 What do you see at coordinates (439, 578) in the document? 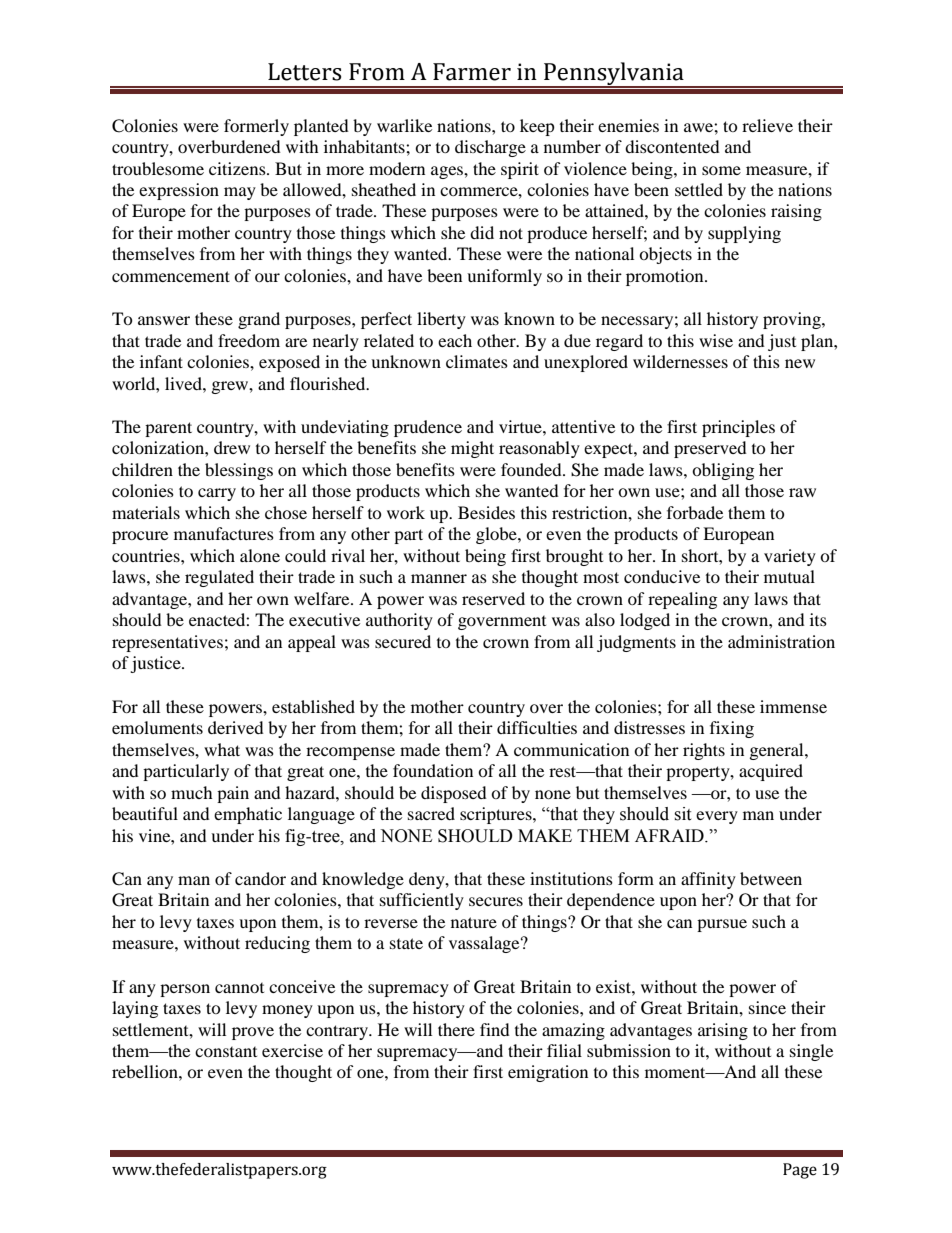
I see `manner` at bounding box center [439, 578].
